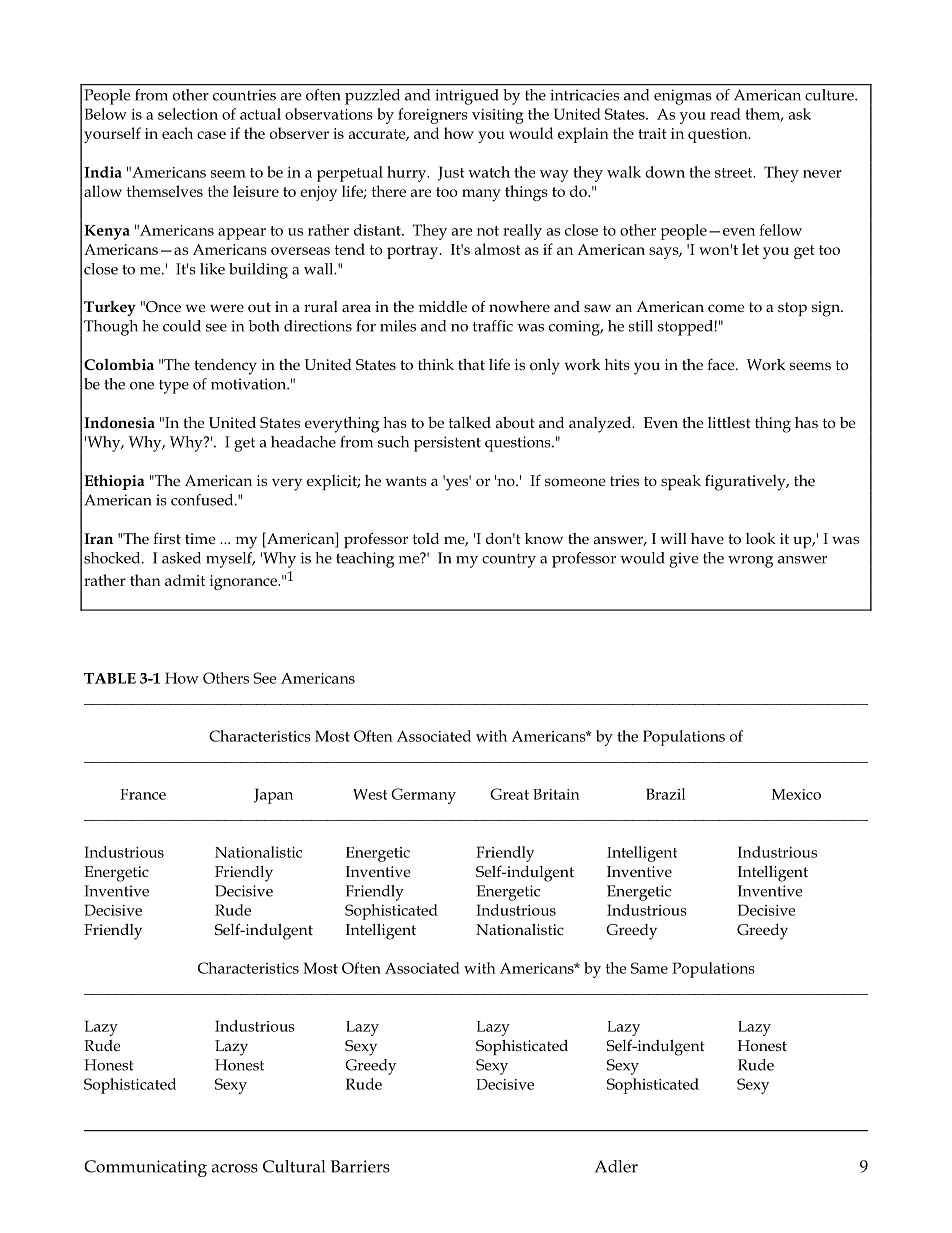  What do you see at coordinates (509, 561) in the screenshot?
I see `country` at bounding box center [509, 561].
